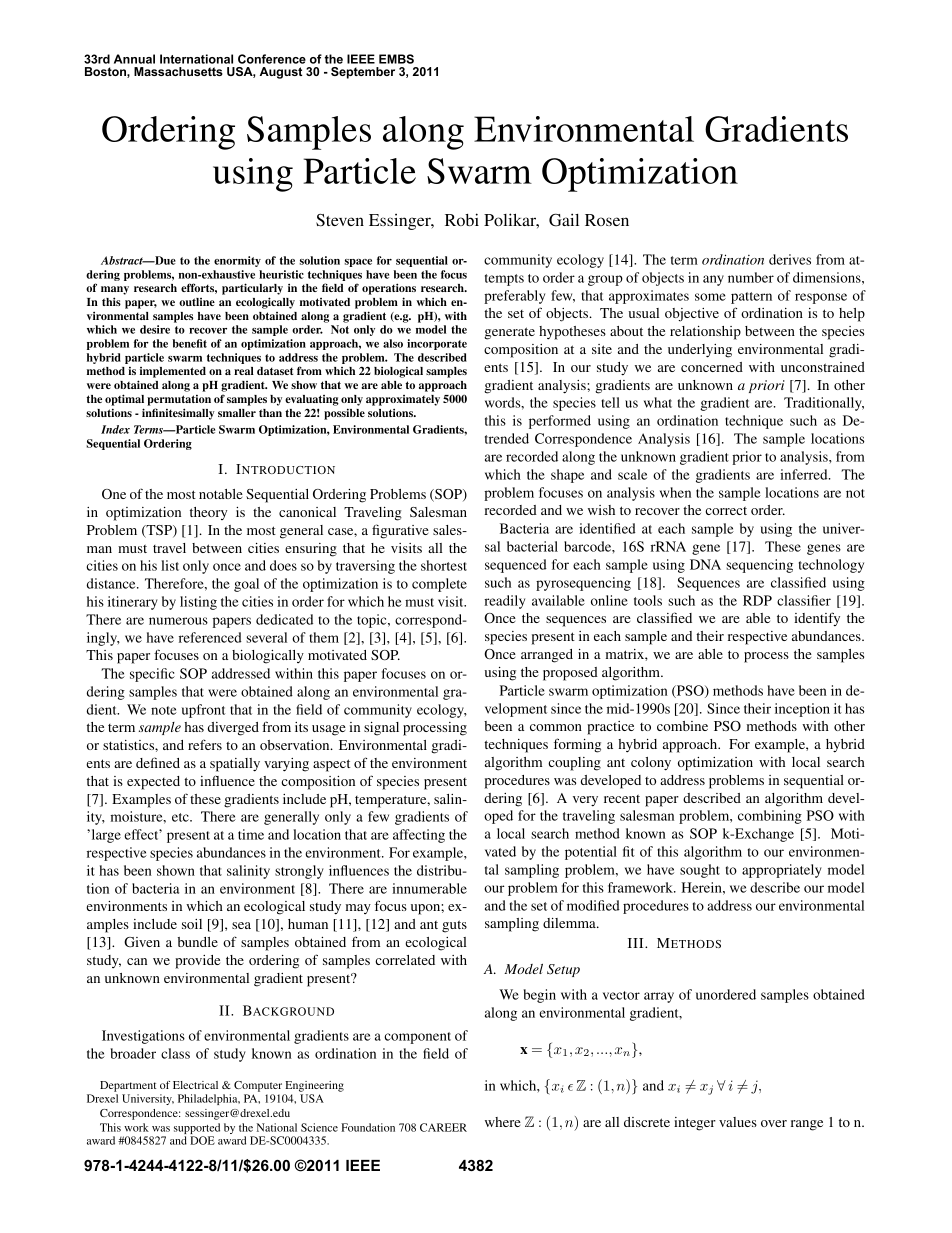 Image resolution: width=952 pixels, height=1233 pixels. What do you see at coordinates (805, 474) in the image?
I see `inferred` at bounding box center [805, 474].
